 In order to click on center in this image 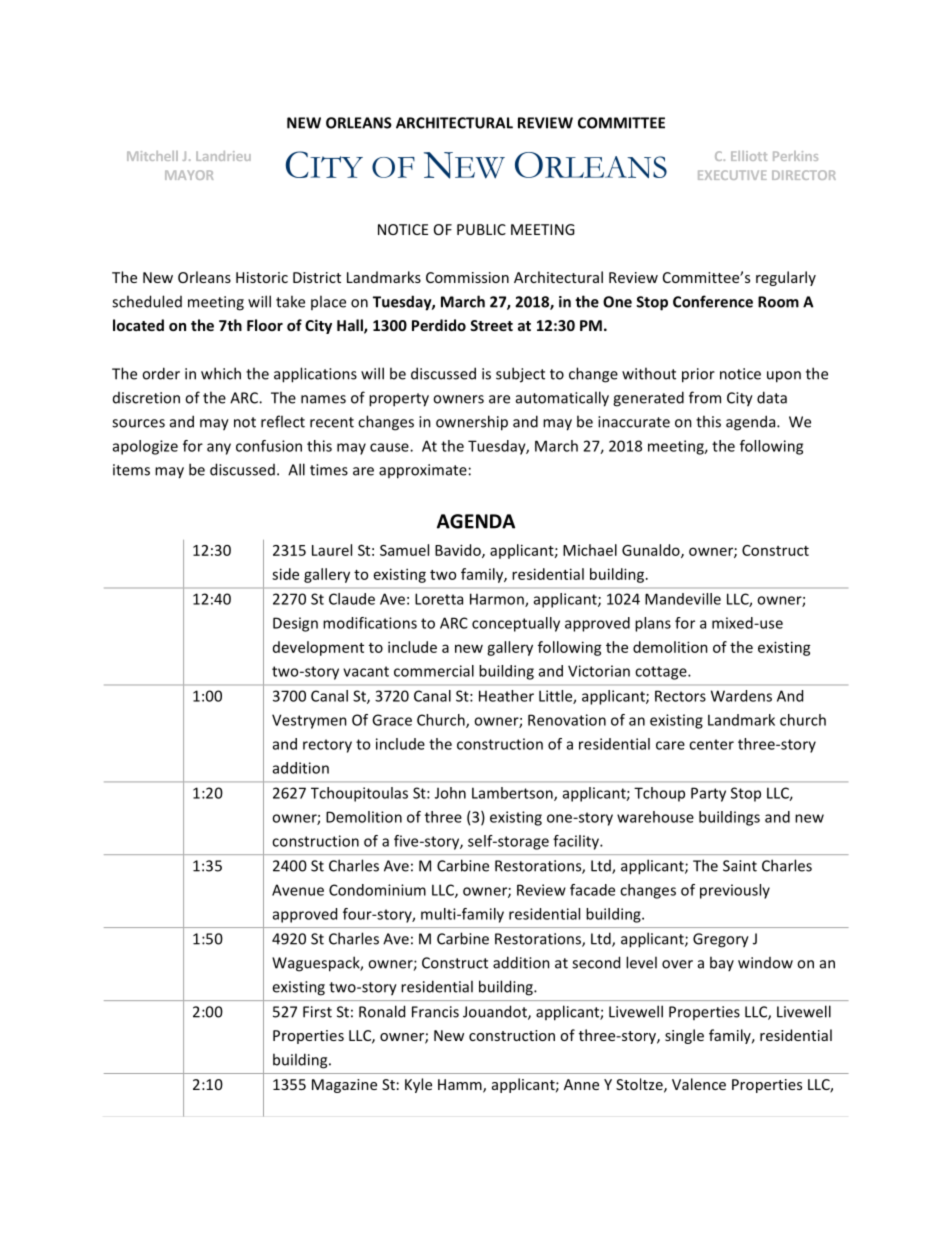, I will do `click(711, 744)`.
